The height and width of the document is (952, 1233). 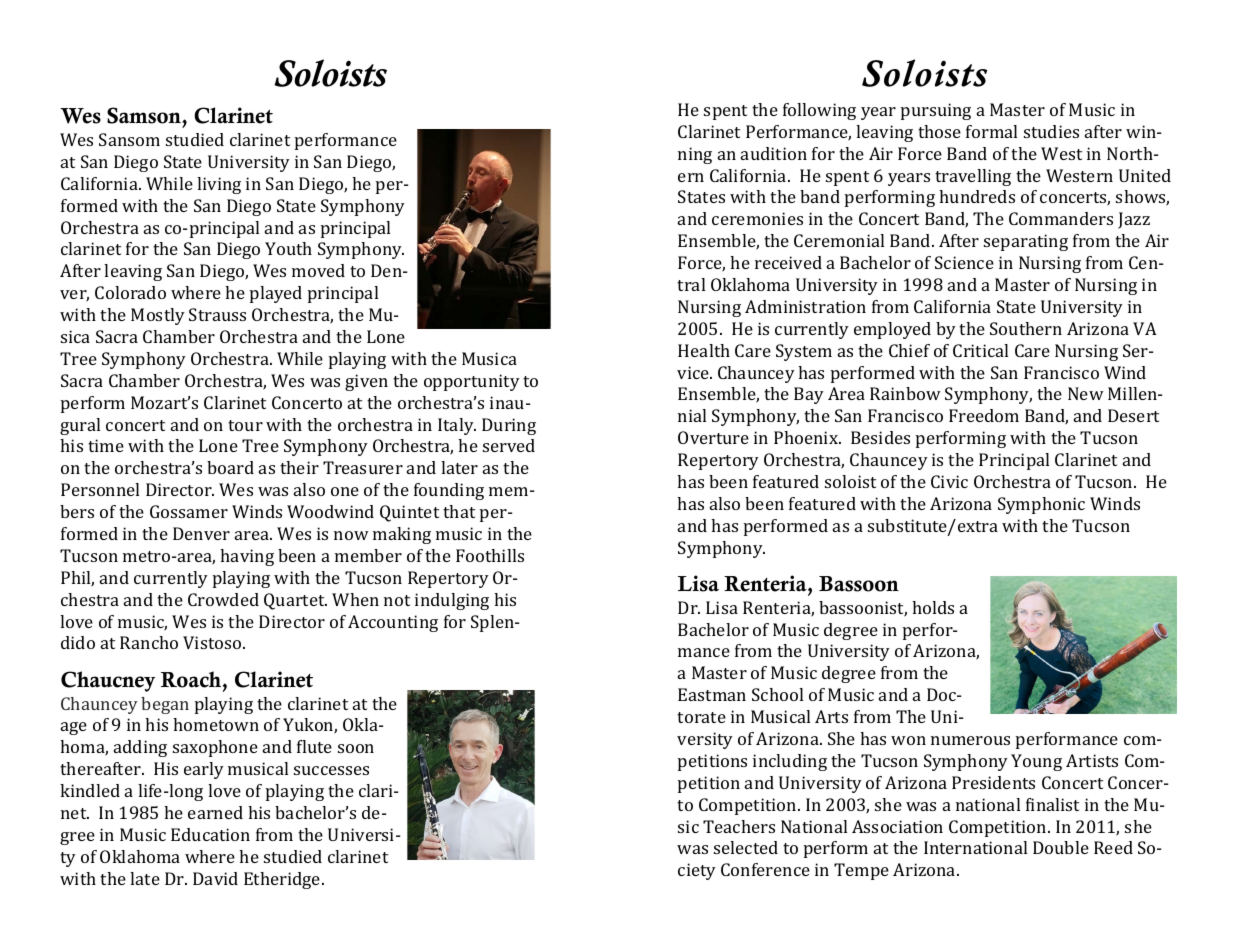 What do you see at coordinates (129, 139) in the document?
I see `Sansom` at bounding box center [129, 139].
